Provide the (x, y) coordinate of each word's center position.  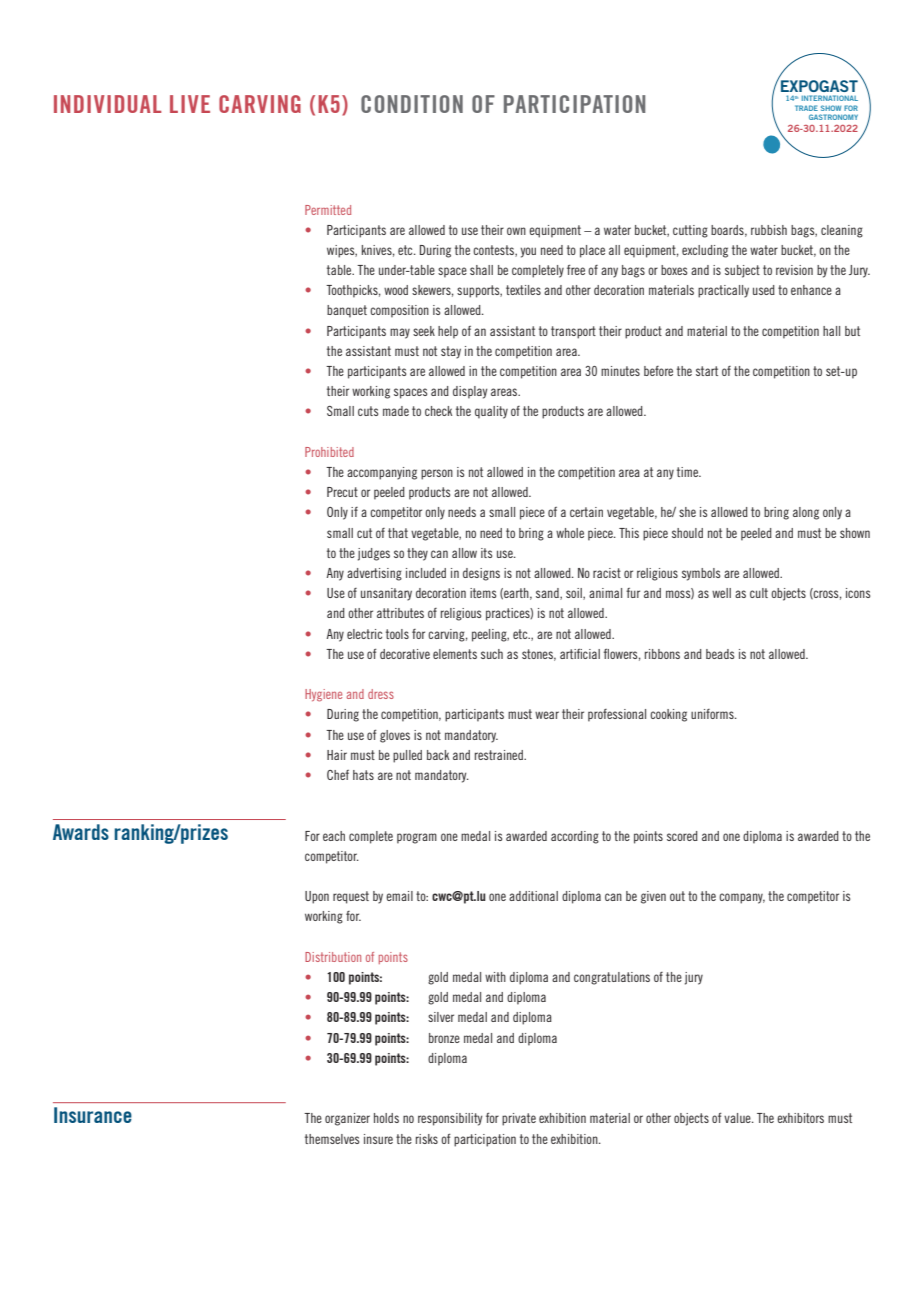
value (738, 1118)
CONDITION (412, 104)
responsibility (450, 1119)
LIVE (190, 104)
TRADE (806, 108)
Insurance (93, 1115)
